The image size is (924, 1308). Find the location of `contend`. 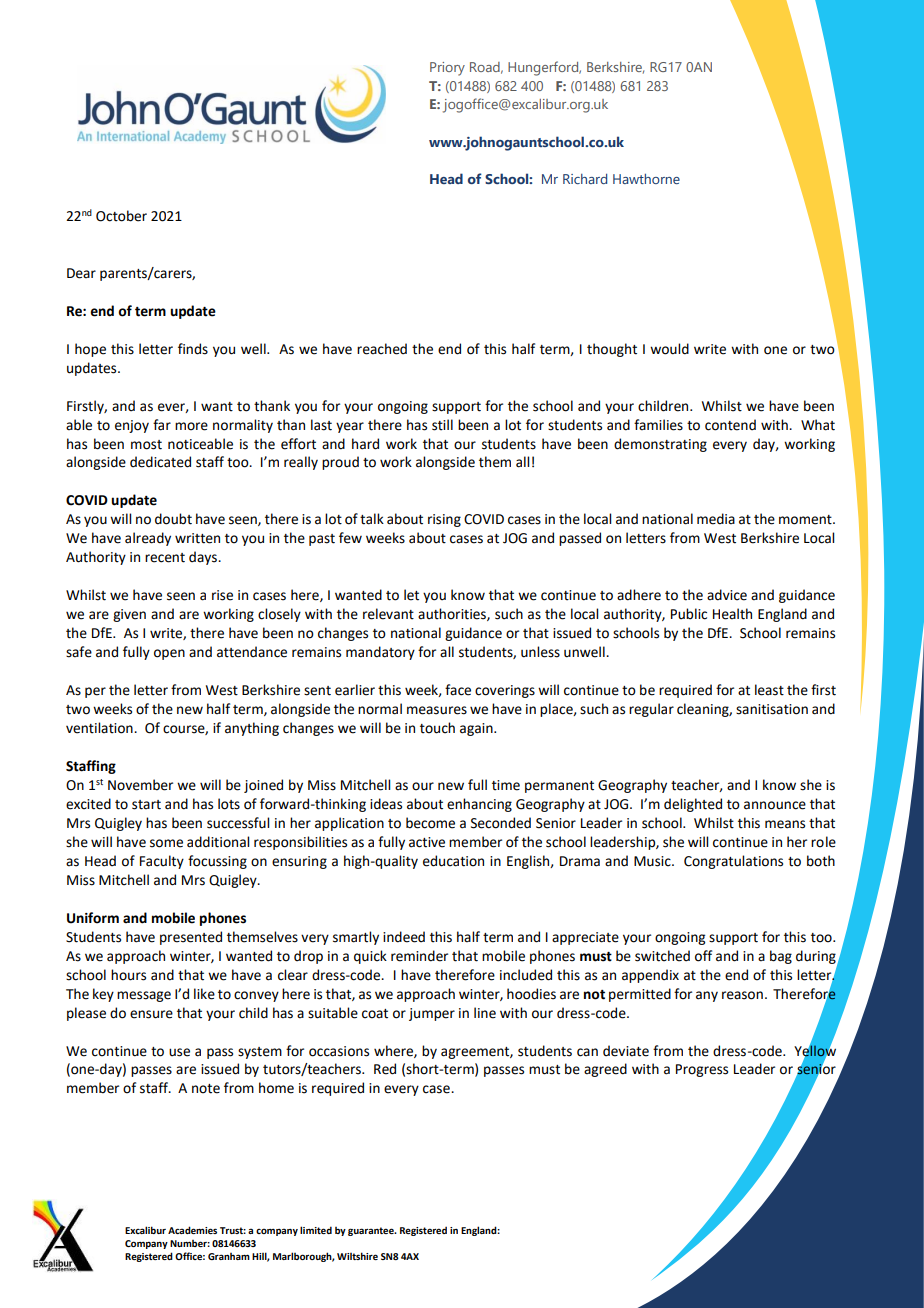

contend is located at coordinates (730, 425).
